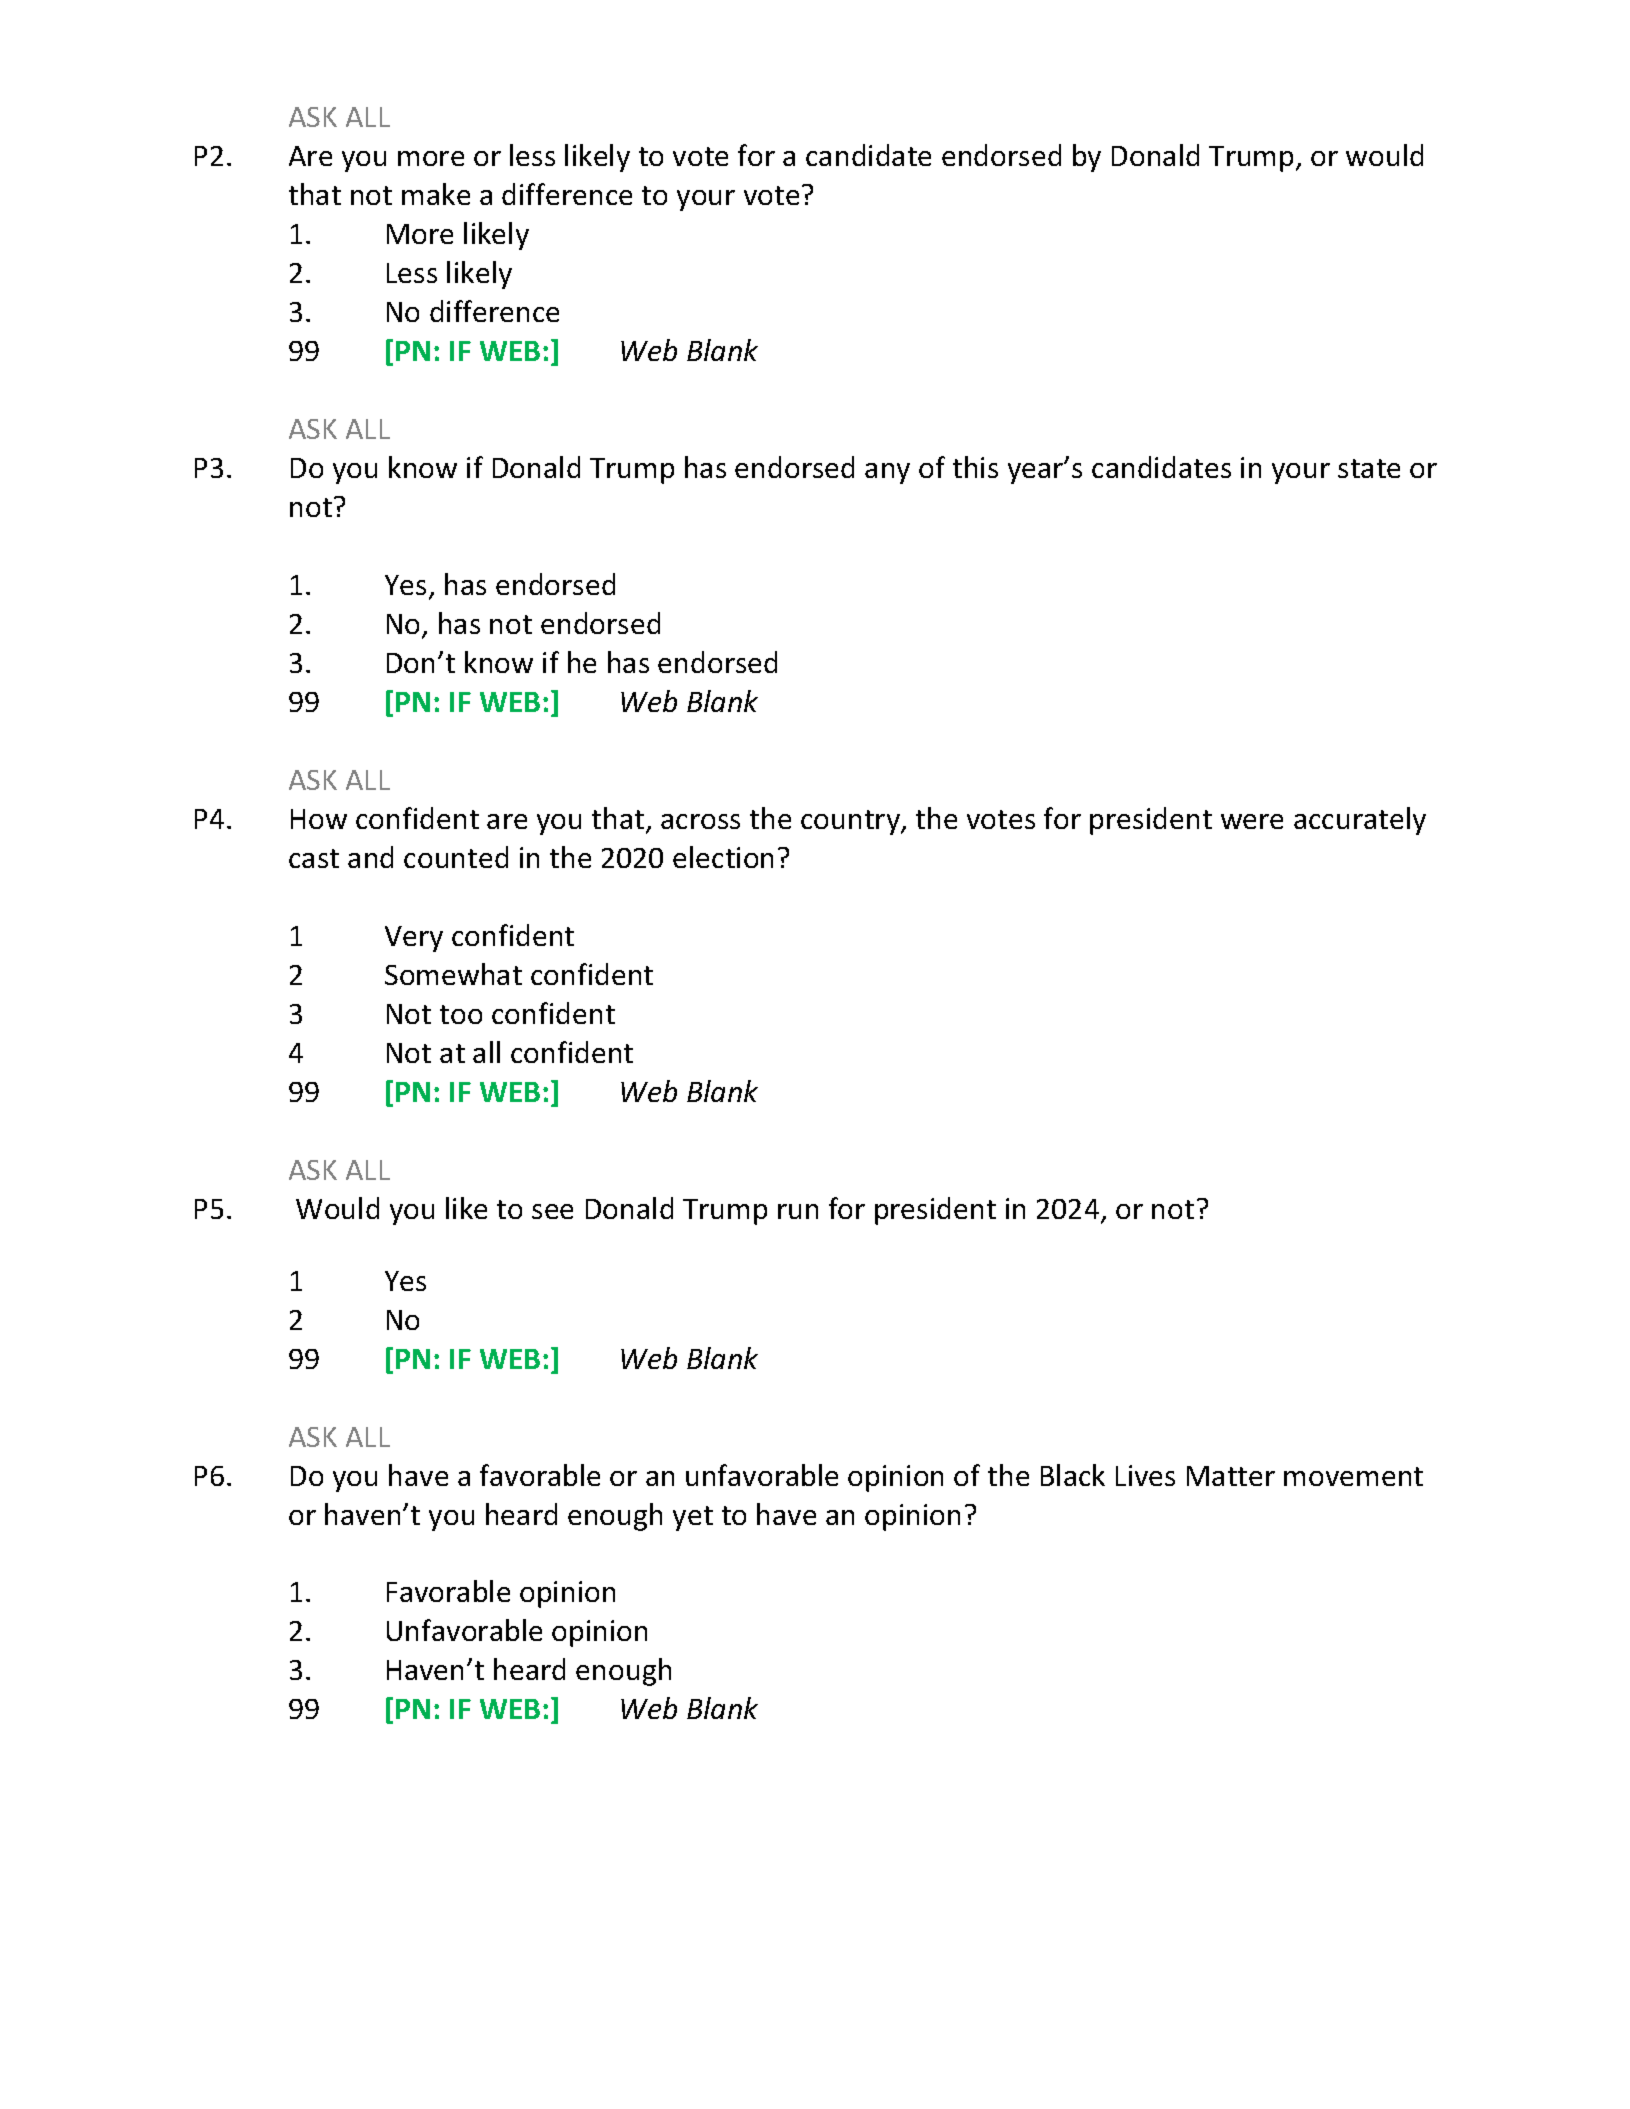  I want to click on any, so click(887, 473).
